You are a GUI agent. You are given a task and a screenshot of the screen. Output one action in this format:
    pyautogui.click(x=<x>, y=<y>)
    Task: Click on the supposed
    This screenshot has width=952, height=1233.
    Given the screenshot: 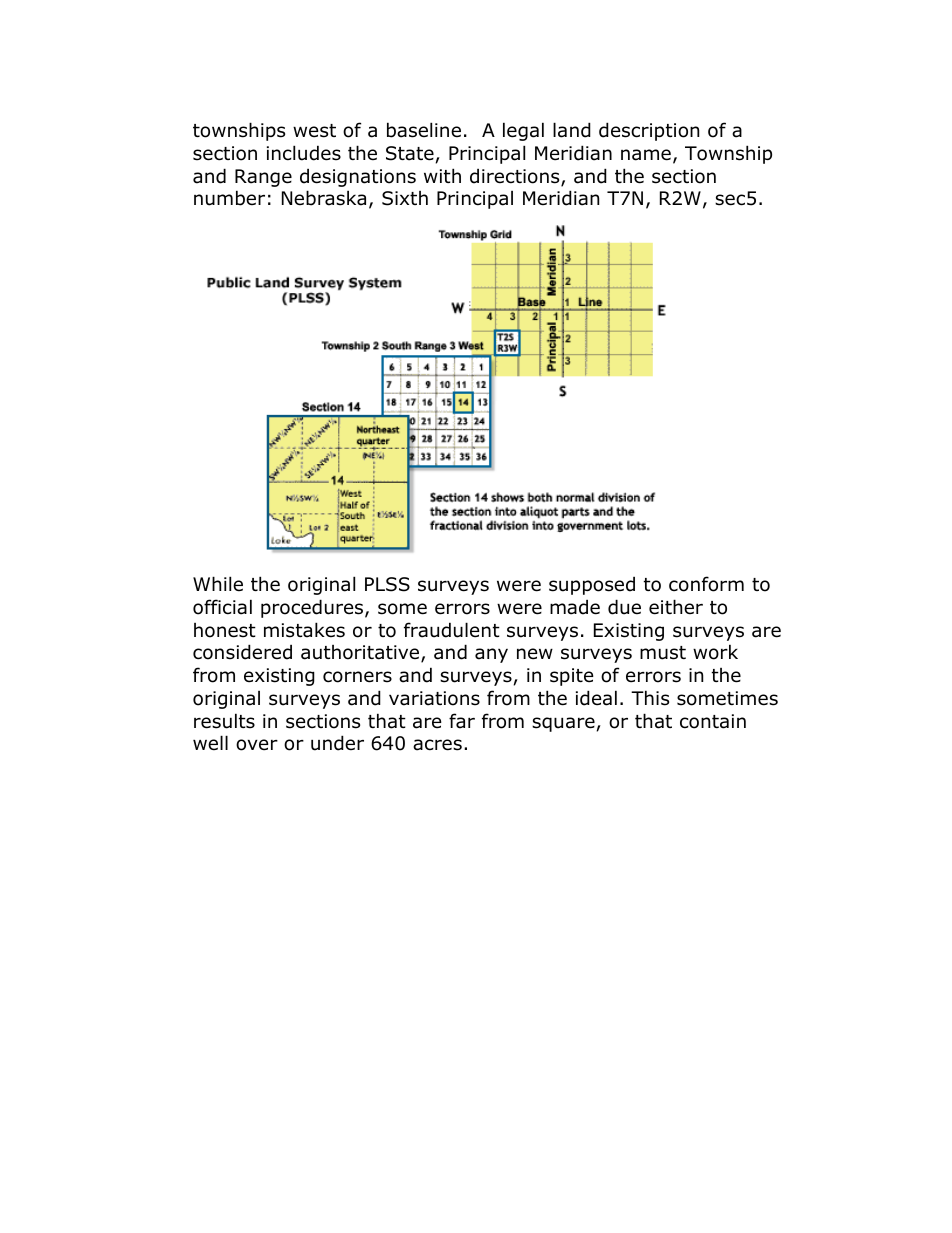 What is the action you would take?
    pyautogui.click(x=592, y=585)
